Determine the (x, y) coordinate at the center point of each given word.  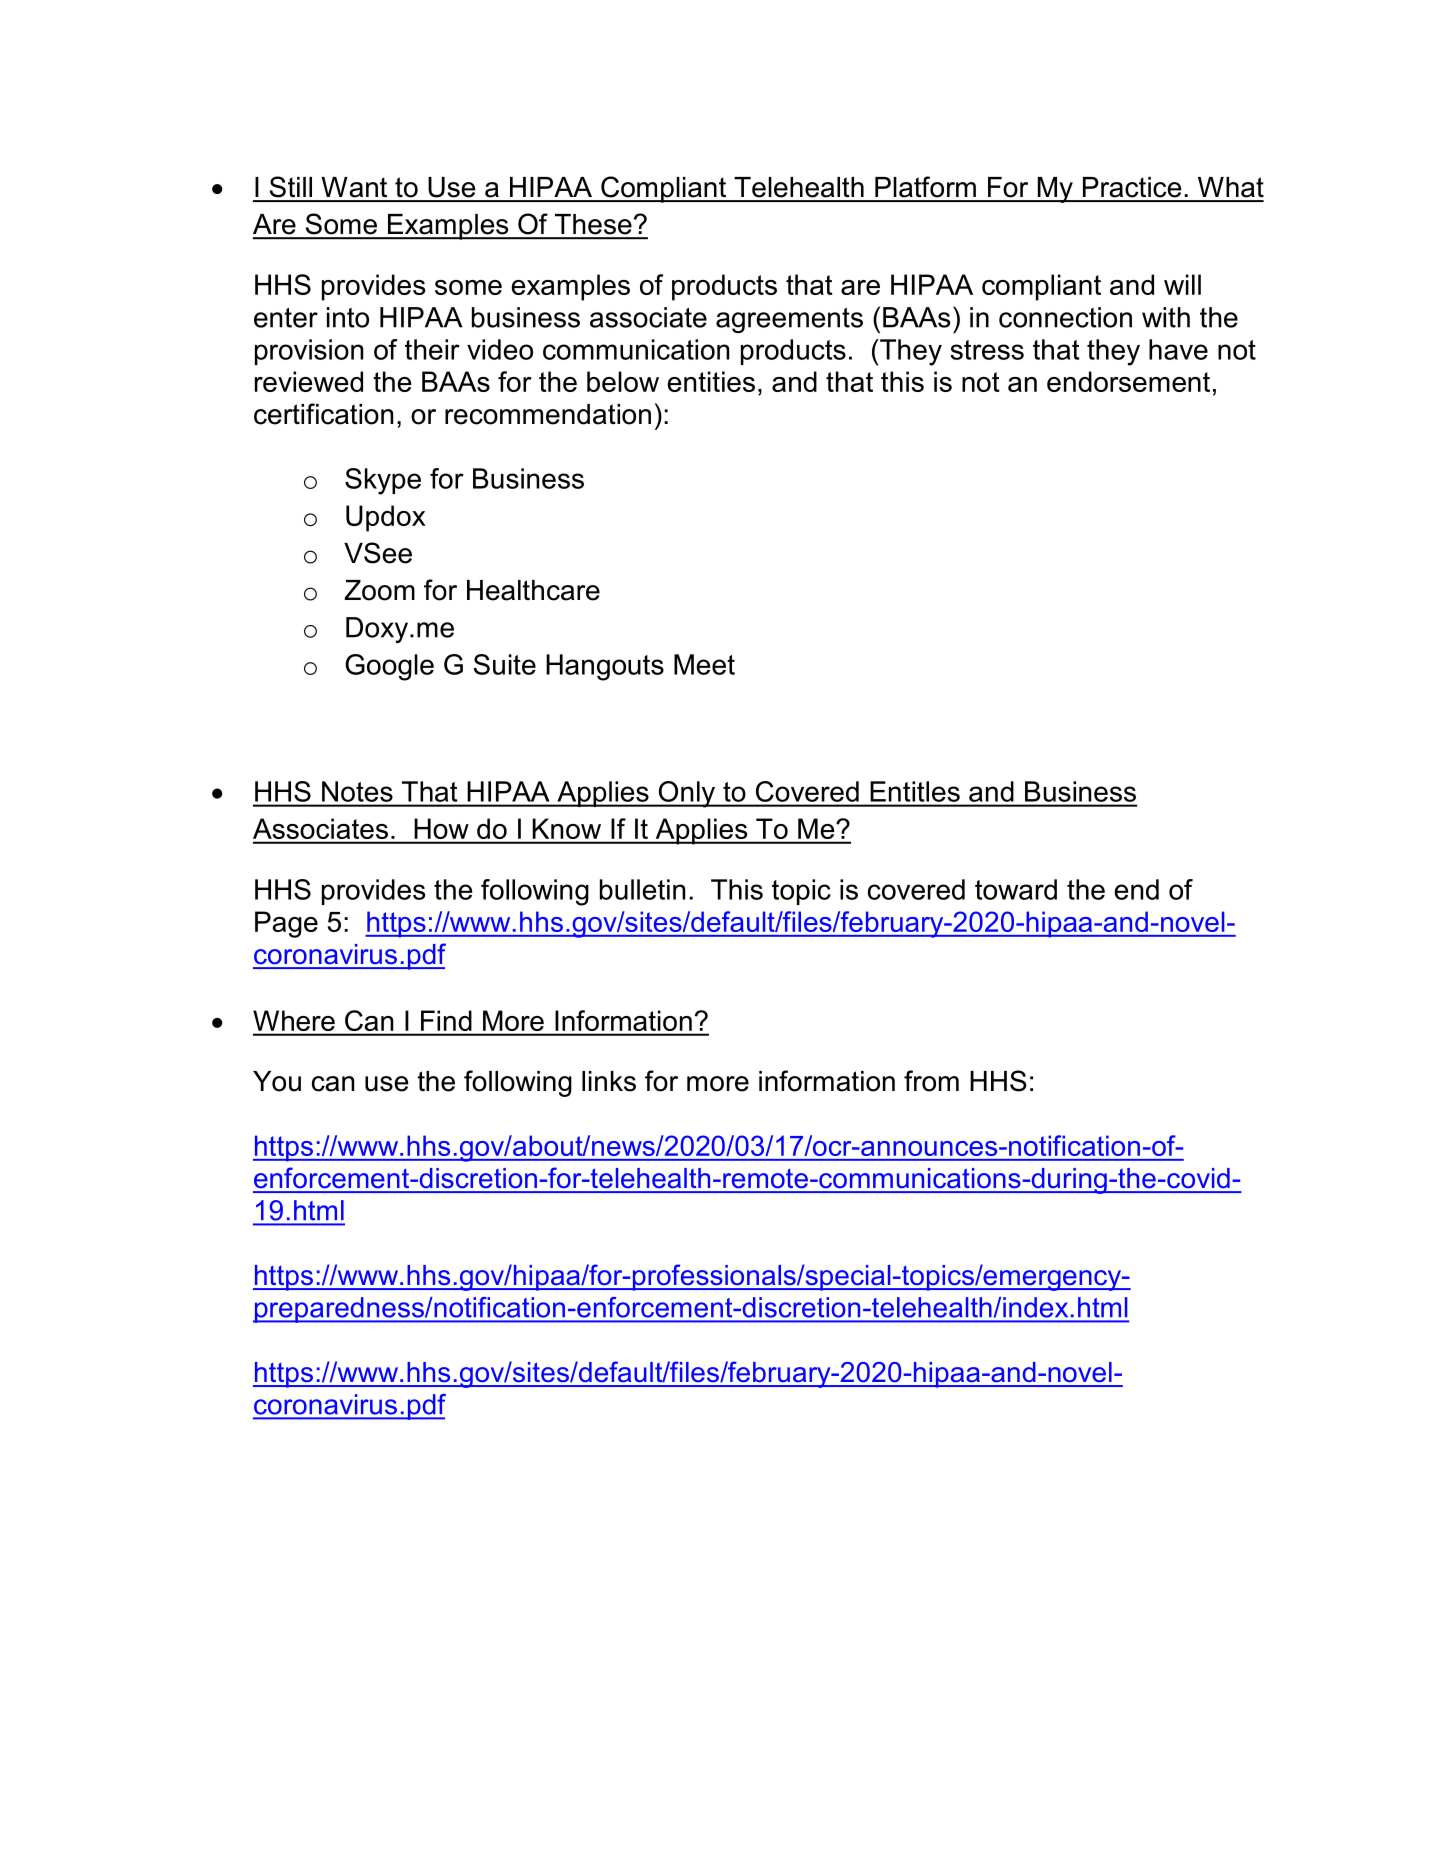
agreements (789, 320)
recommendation (548, 414)
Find (446, 1020)
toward (1016, 889)
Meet (704, 664)
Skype (383, 481)
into (348, 317)
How (442, 828)
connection (1065, 317)
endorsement (1128, 381)
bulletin (642, 889)
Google (389, 667)
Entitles (915, 791)
